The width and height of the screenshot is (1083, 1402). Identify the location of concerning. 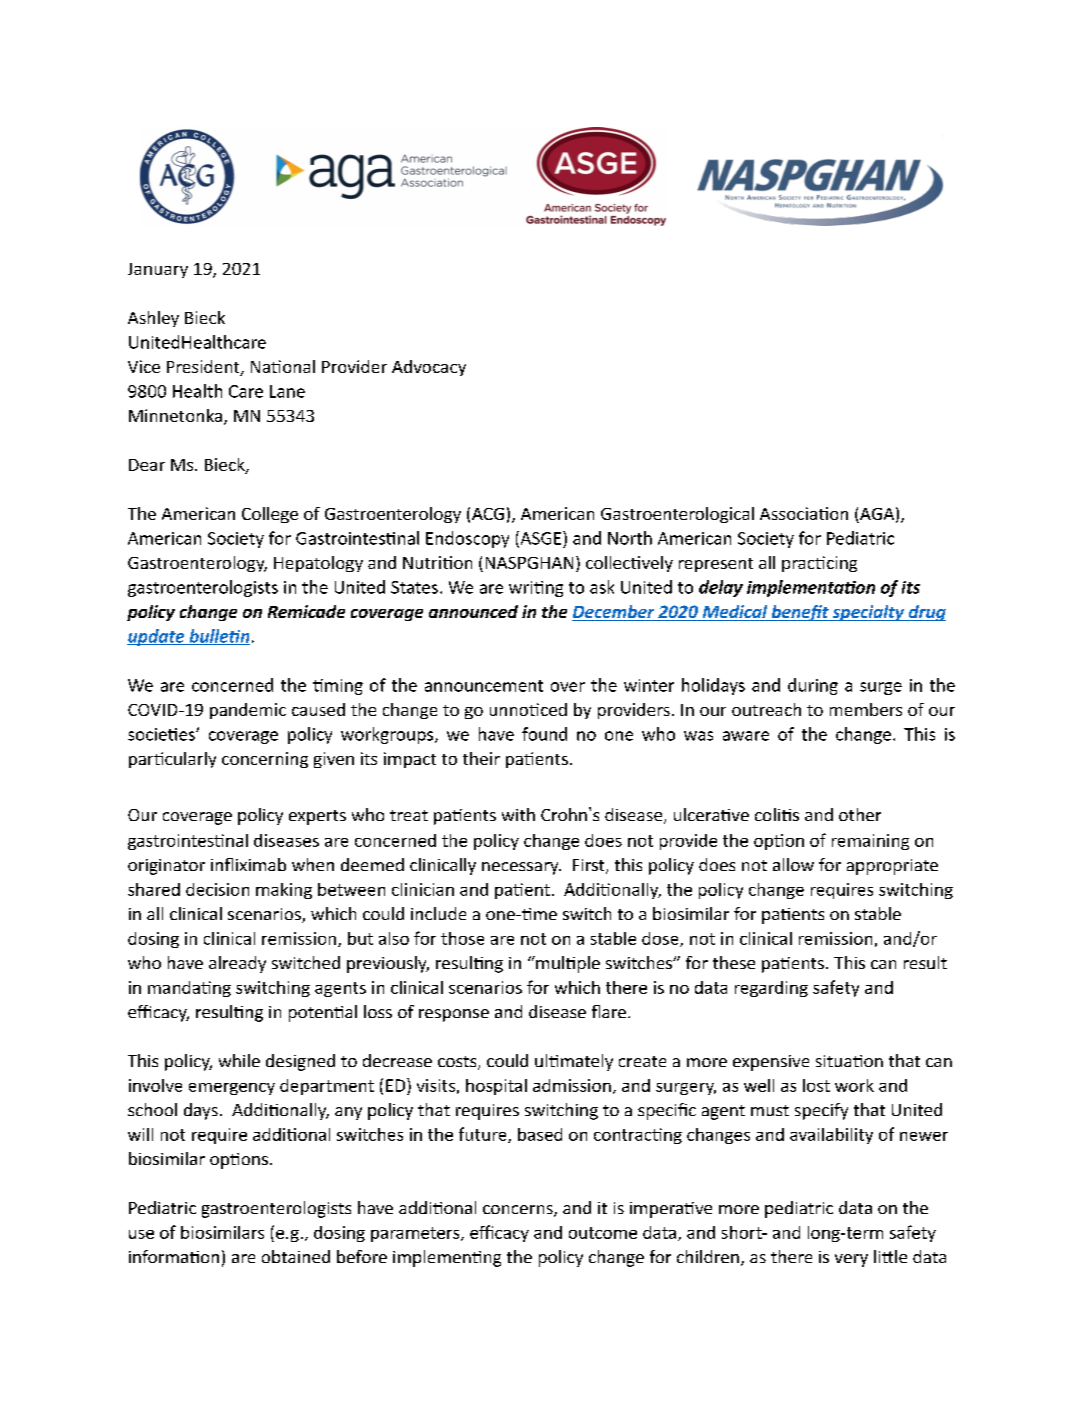
(265, 760).
